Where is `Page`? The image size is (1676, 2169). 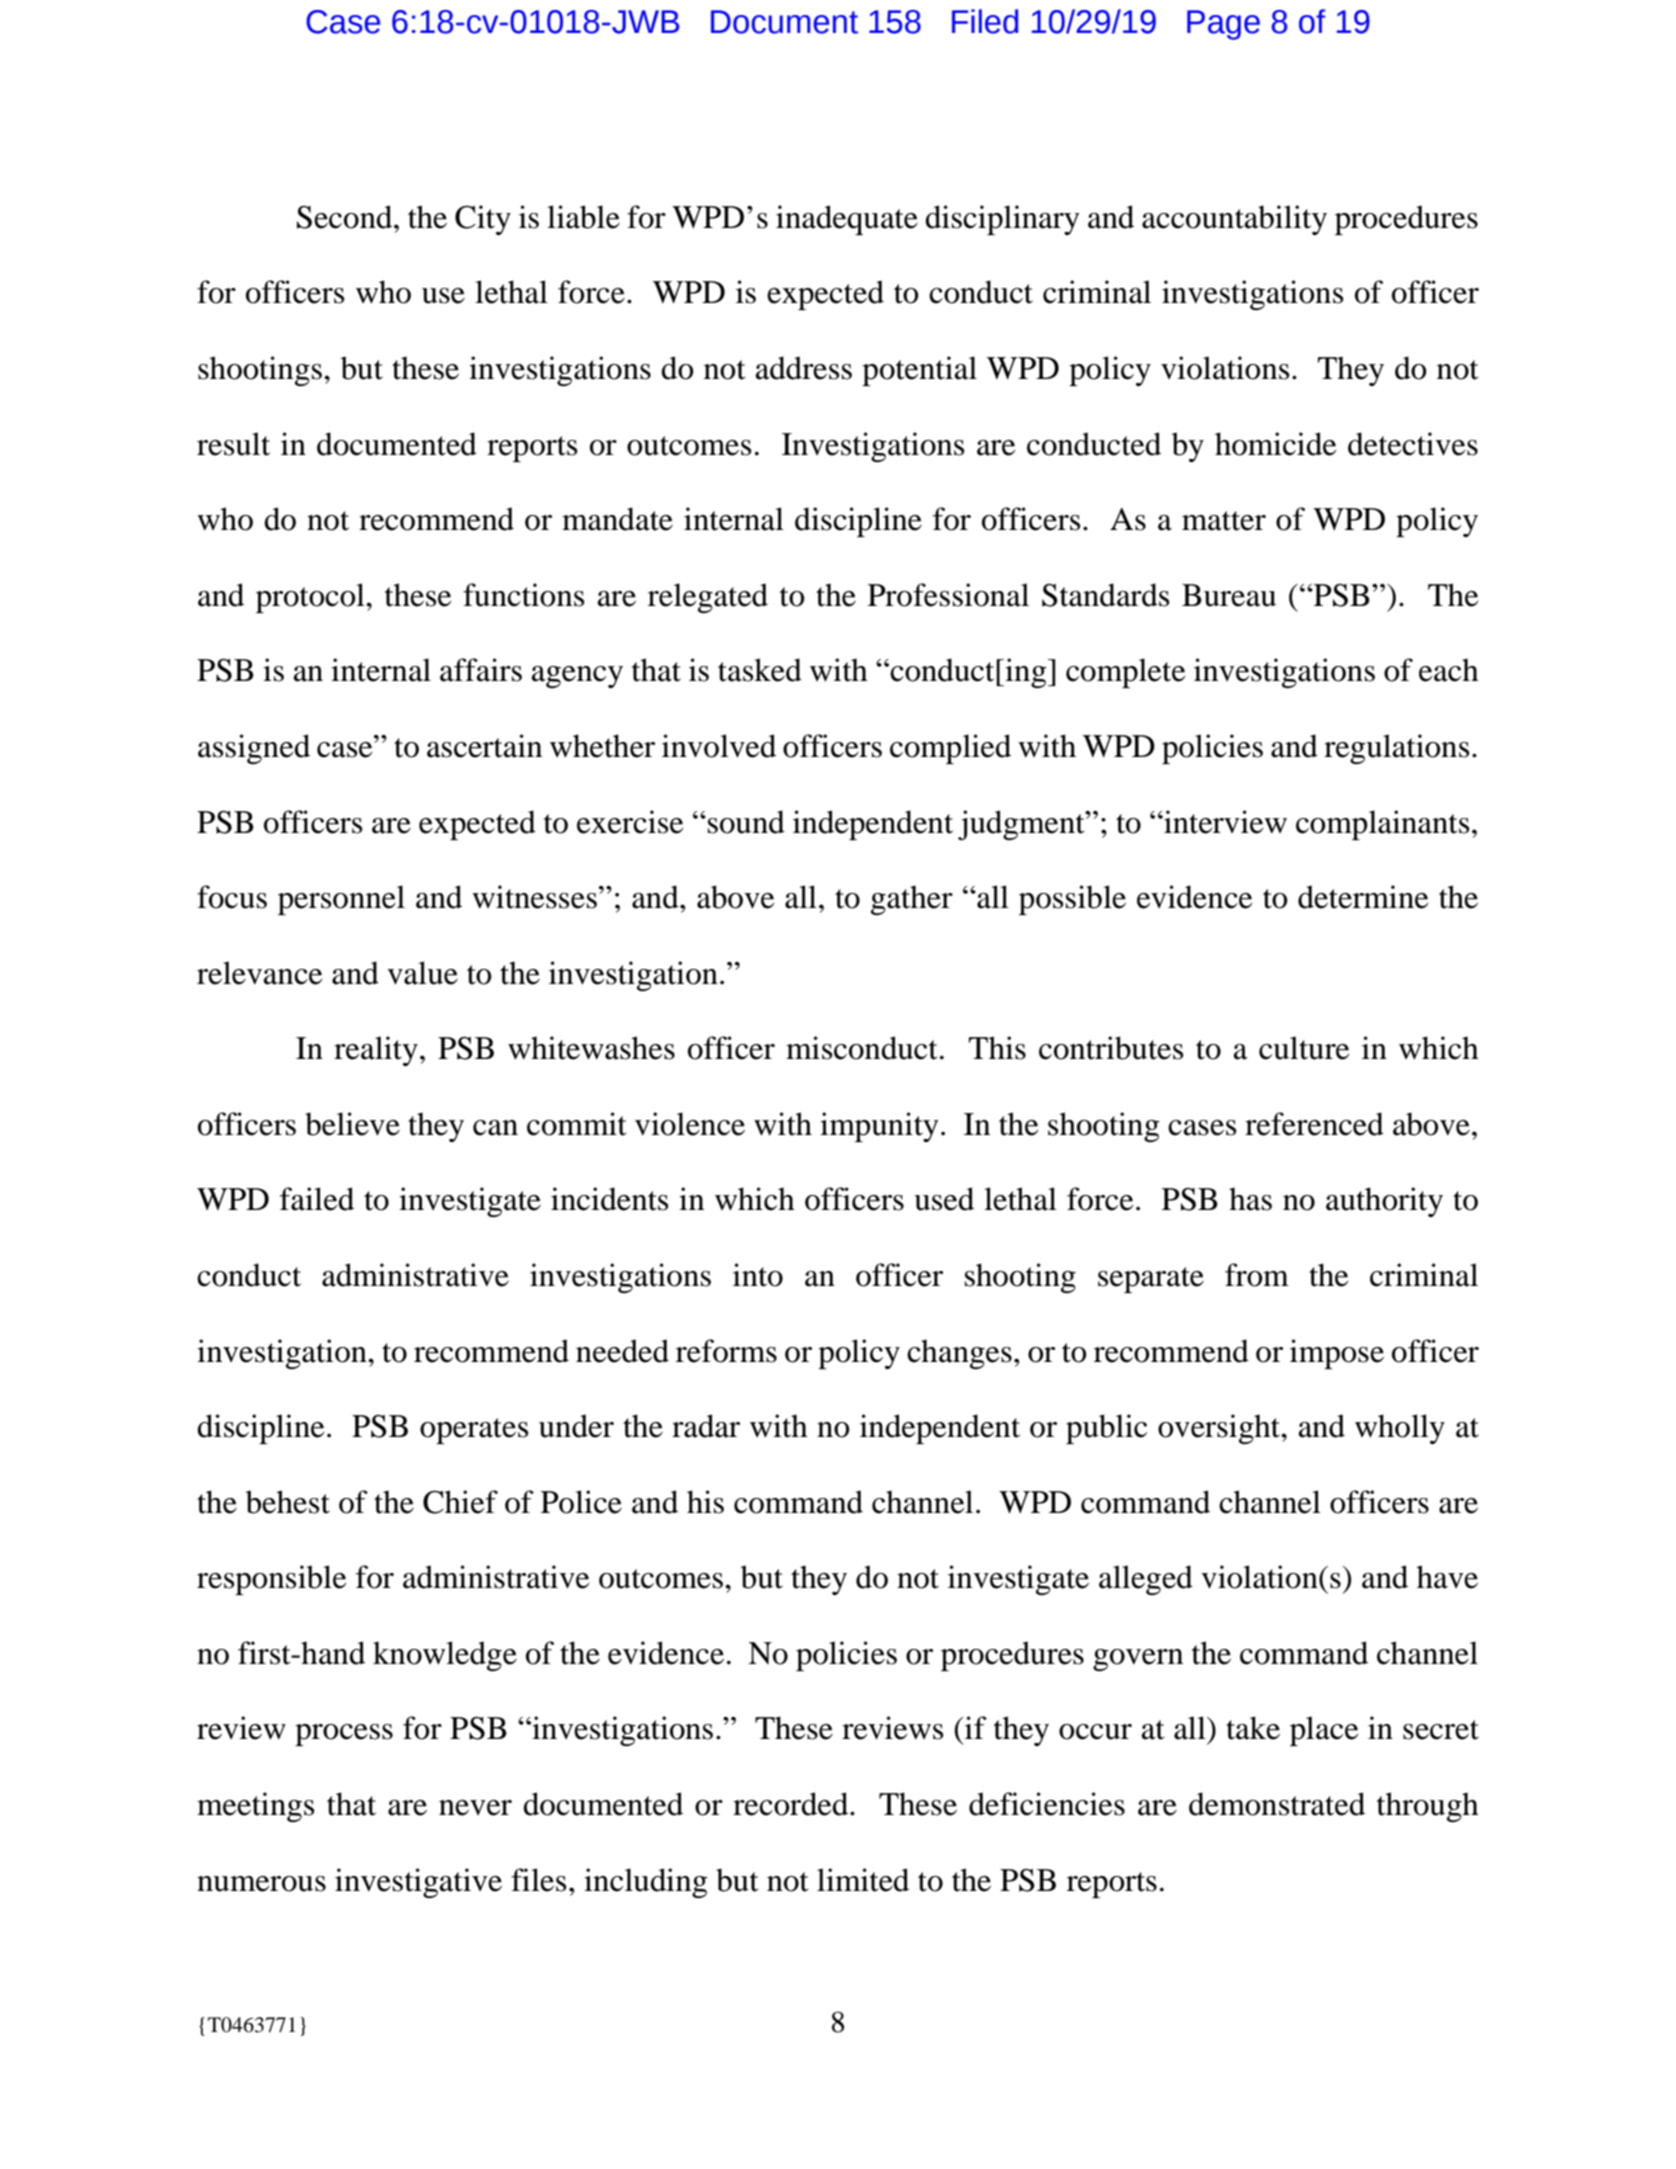 Page is located at coordinates (1223, 25).
